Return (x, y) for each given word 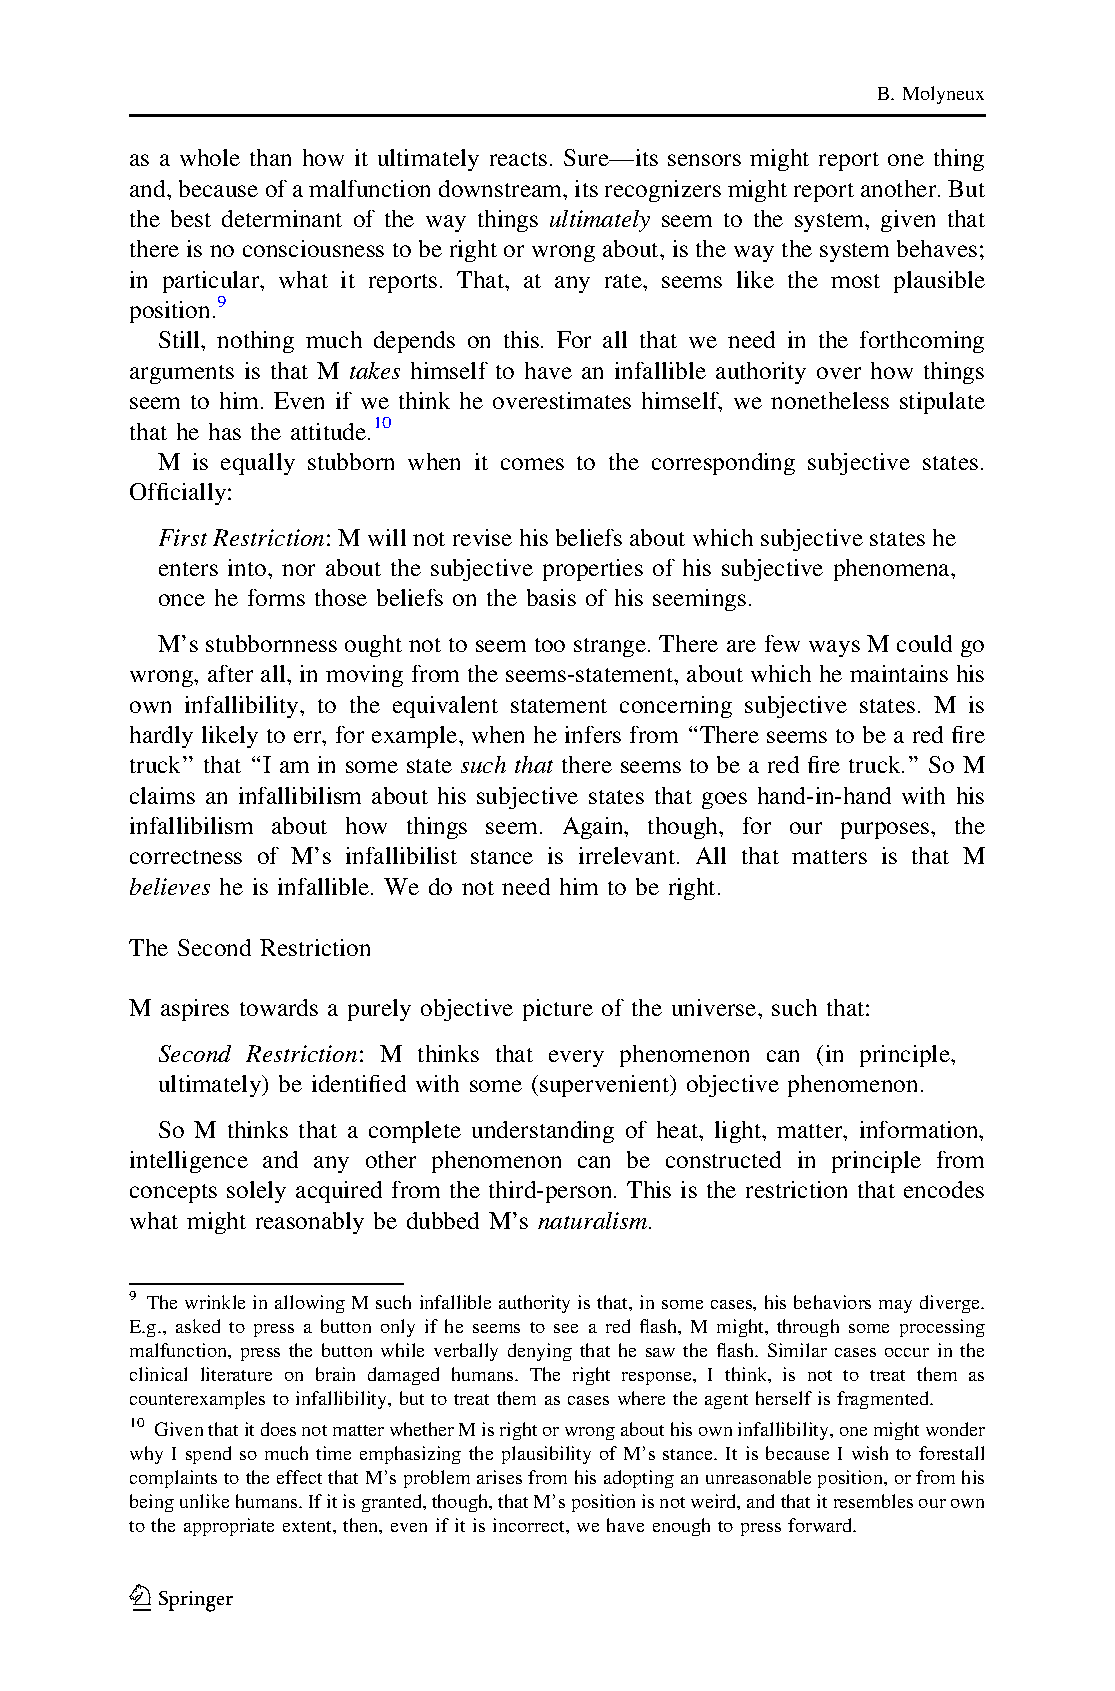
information (920, 1129)
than (270, 157)
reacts (518, 159)
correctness (186, 857)
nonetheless (830, 400)
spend (208, 1455)
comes (532, 464)
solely (256, 1192)
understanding (543, 1132)
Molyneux (943, 95)
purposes (886, 830)
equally (258, 464)
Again (594, 828)
